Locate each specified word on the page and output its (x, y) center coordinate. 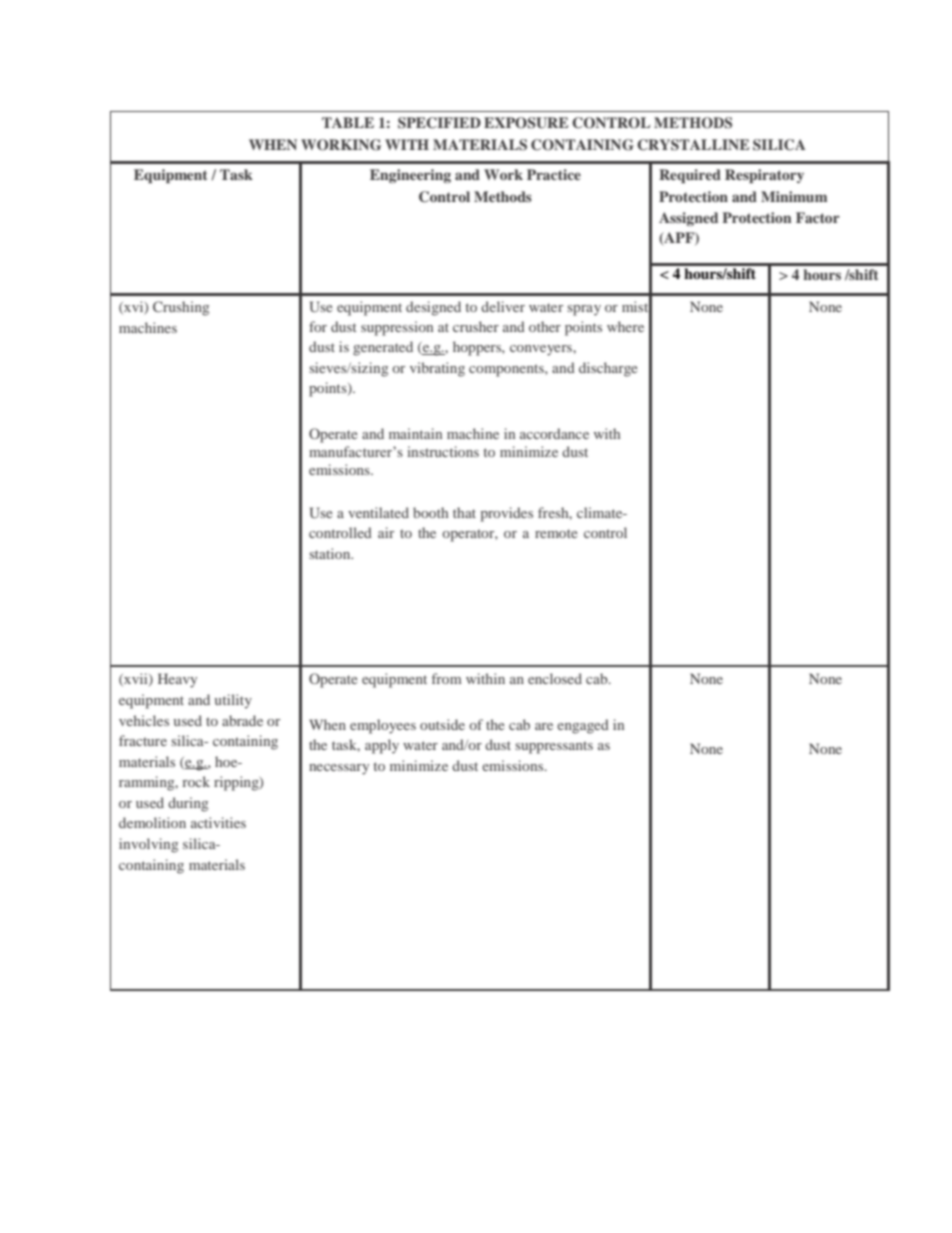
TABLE (348, 122)
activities (218, 822)
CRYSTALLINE (693, 145)
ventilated (378, 512)
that (464, 512)
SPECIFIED (439, 123)
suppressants (554, 747)
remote (556, 533)
